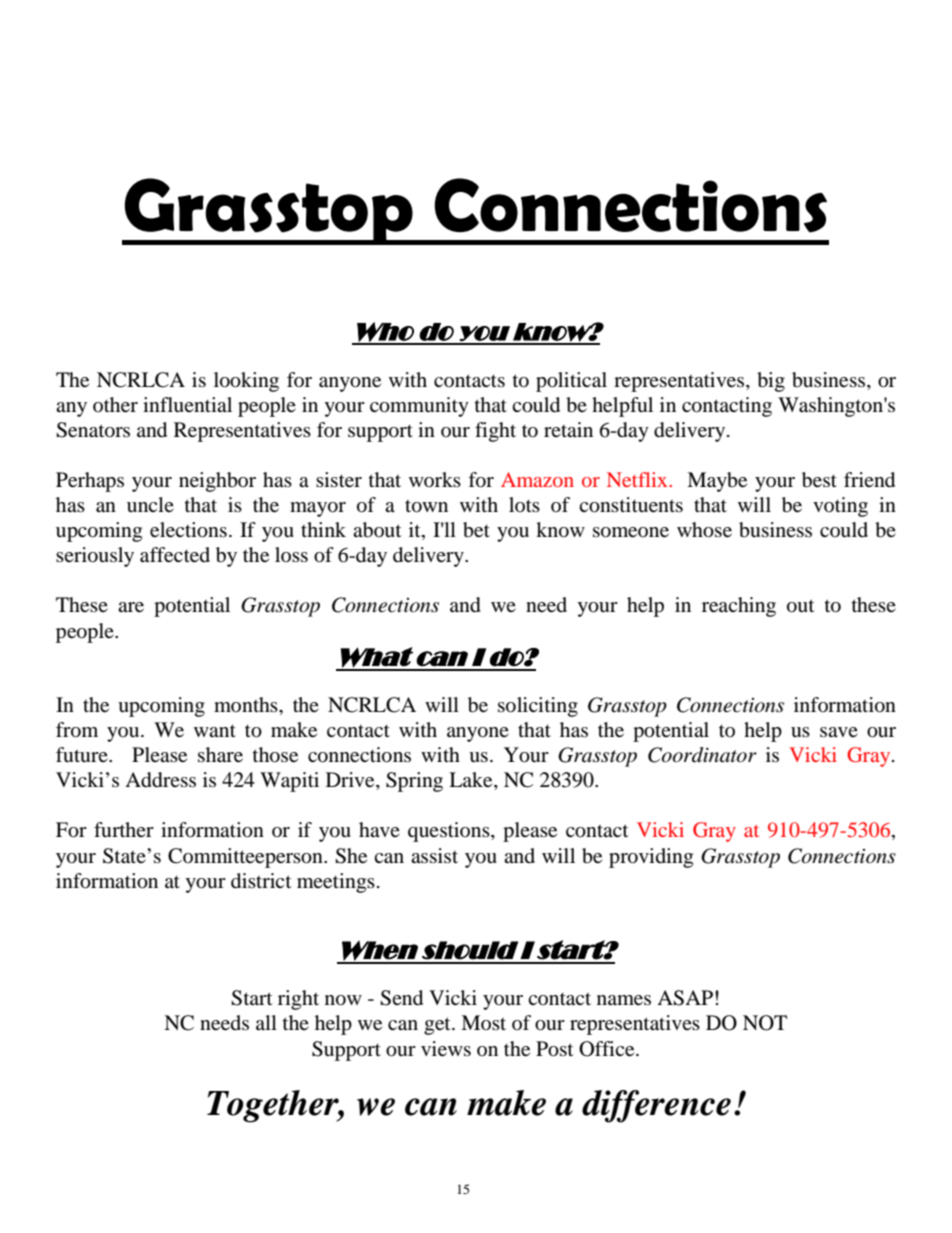 The image size is (952, 1233). Describe the element at coordinates (839, 732) in the screenshot. I see `save` at that location.
